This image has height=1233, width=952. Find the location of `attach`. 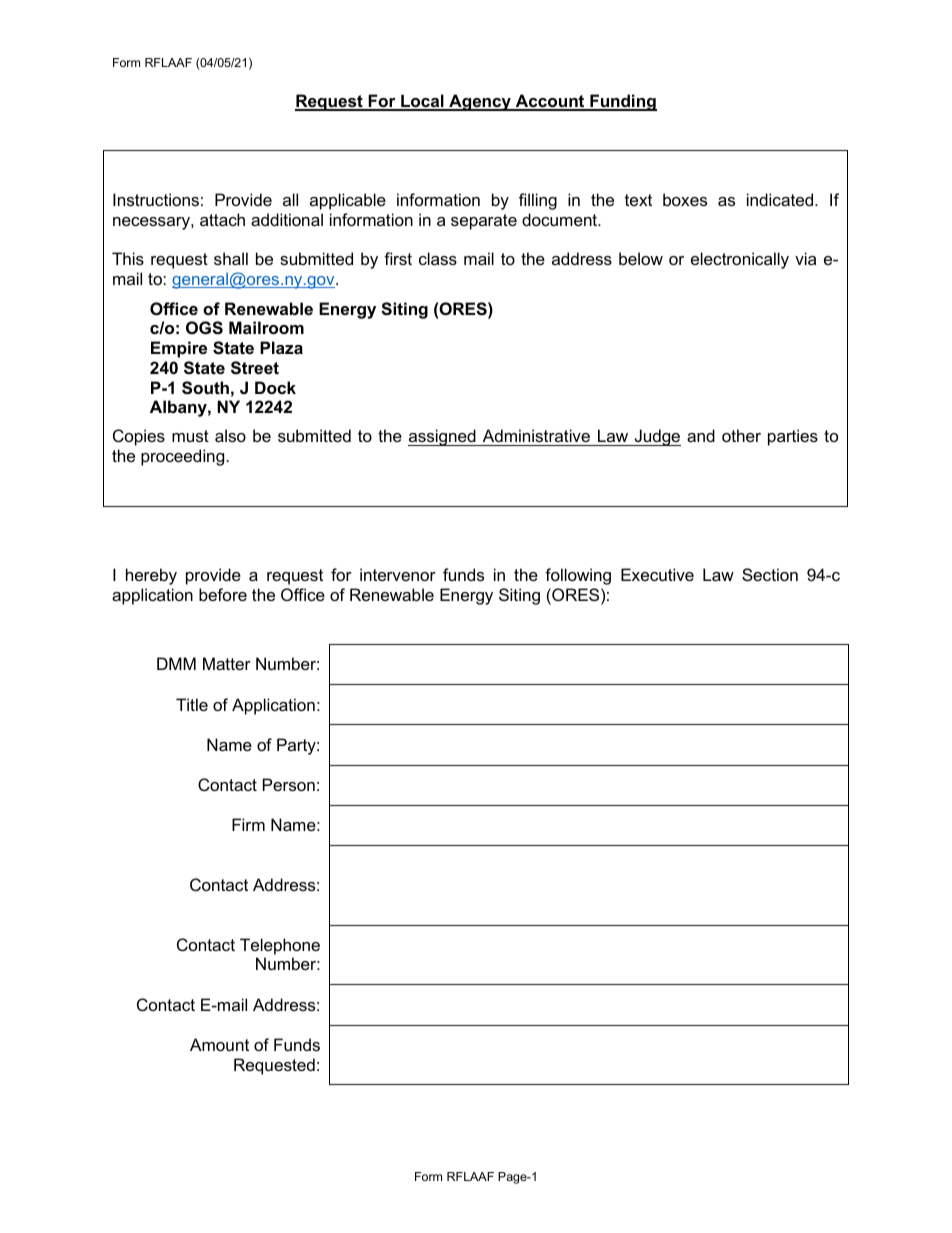

attach is located at coordinates (222, 219).
